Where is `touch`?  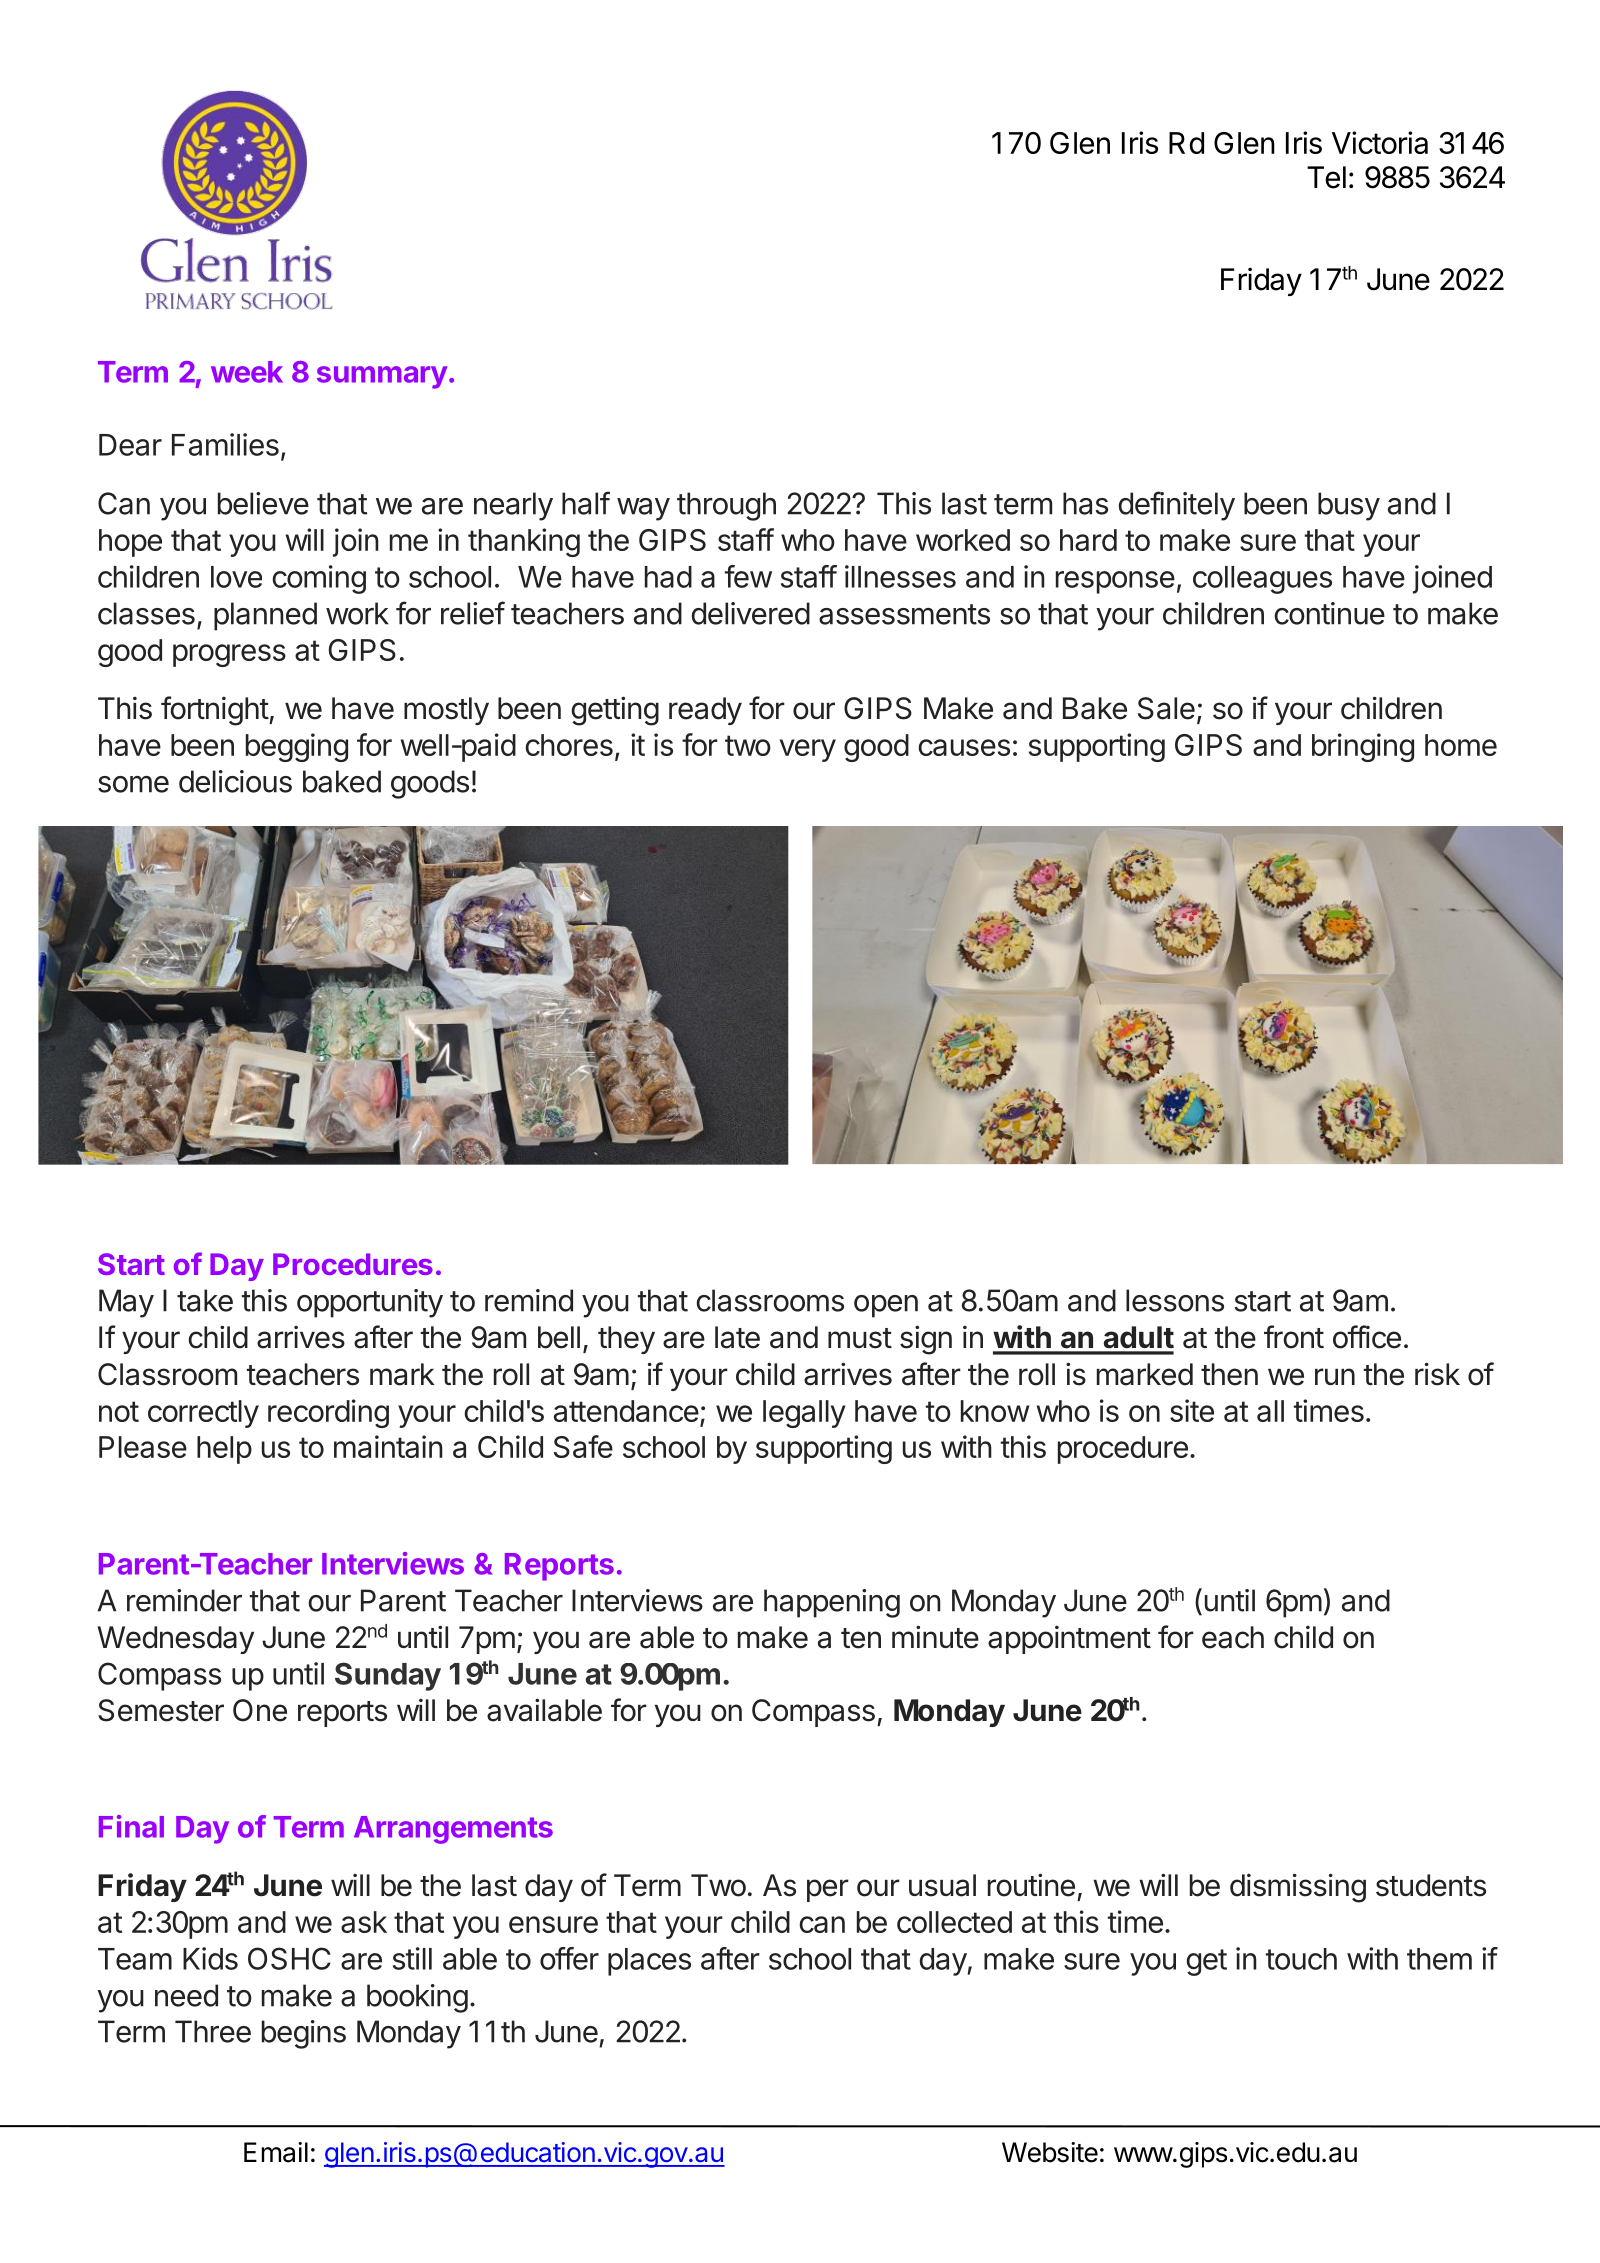 touch is located at coordinates (1301, 1959).
